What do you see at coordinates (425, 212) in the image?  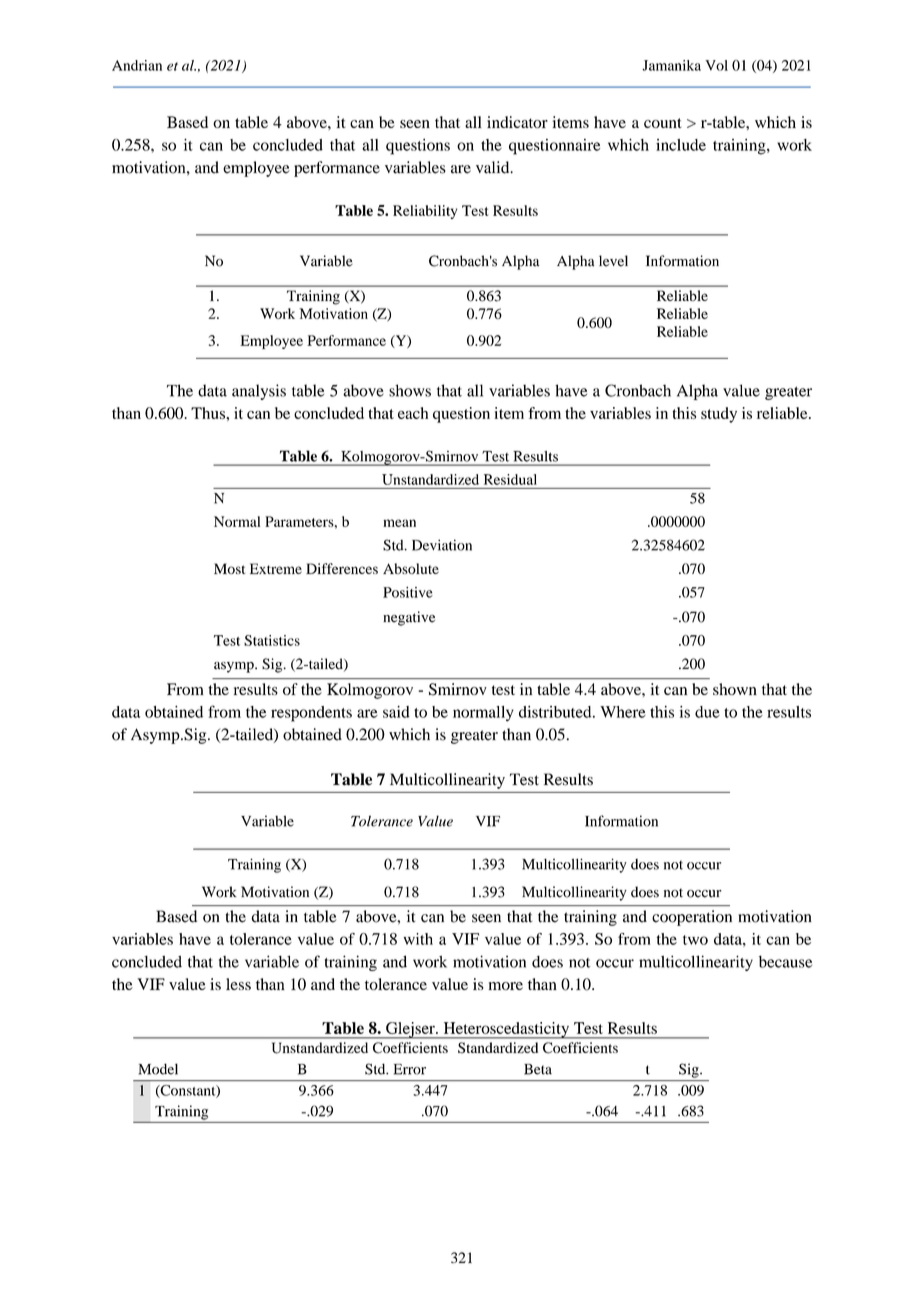 I see `Reliability` at bounding box center [425, 212].
